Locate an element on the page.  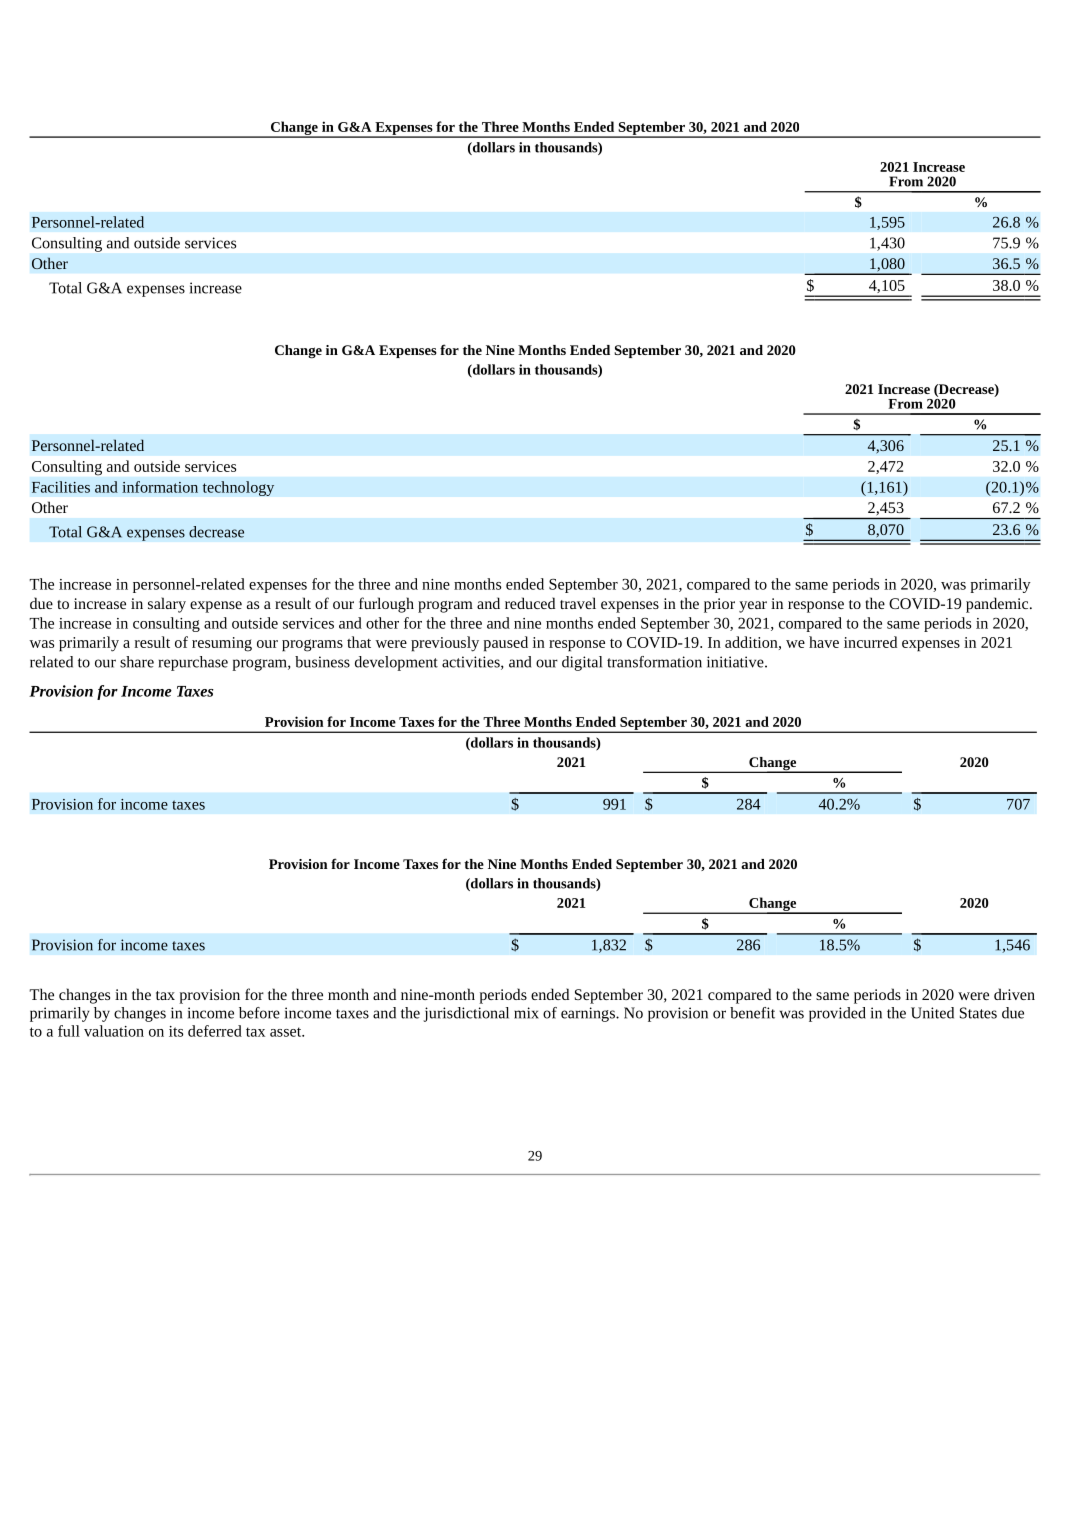
its is located at coordinates (176, 1031).
